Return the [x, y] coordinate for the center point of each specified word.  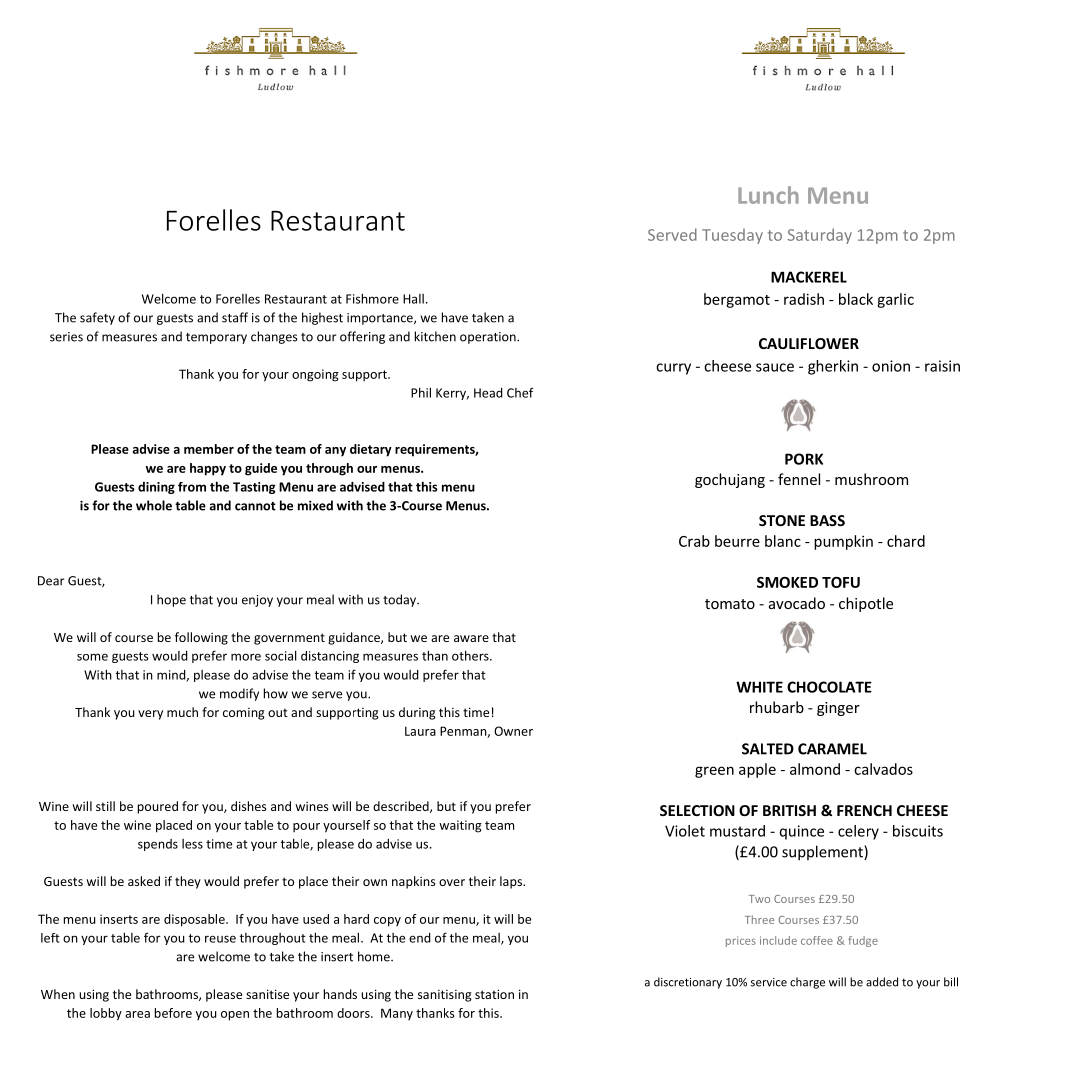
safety [97, 318]
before [173, 1013]
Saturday [820, 236]
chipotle [866, 604]
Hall [413, 299]
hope [171, 600]
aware [471, 638]
